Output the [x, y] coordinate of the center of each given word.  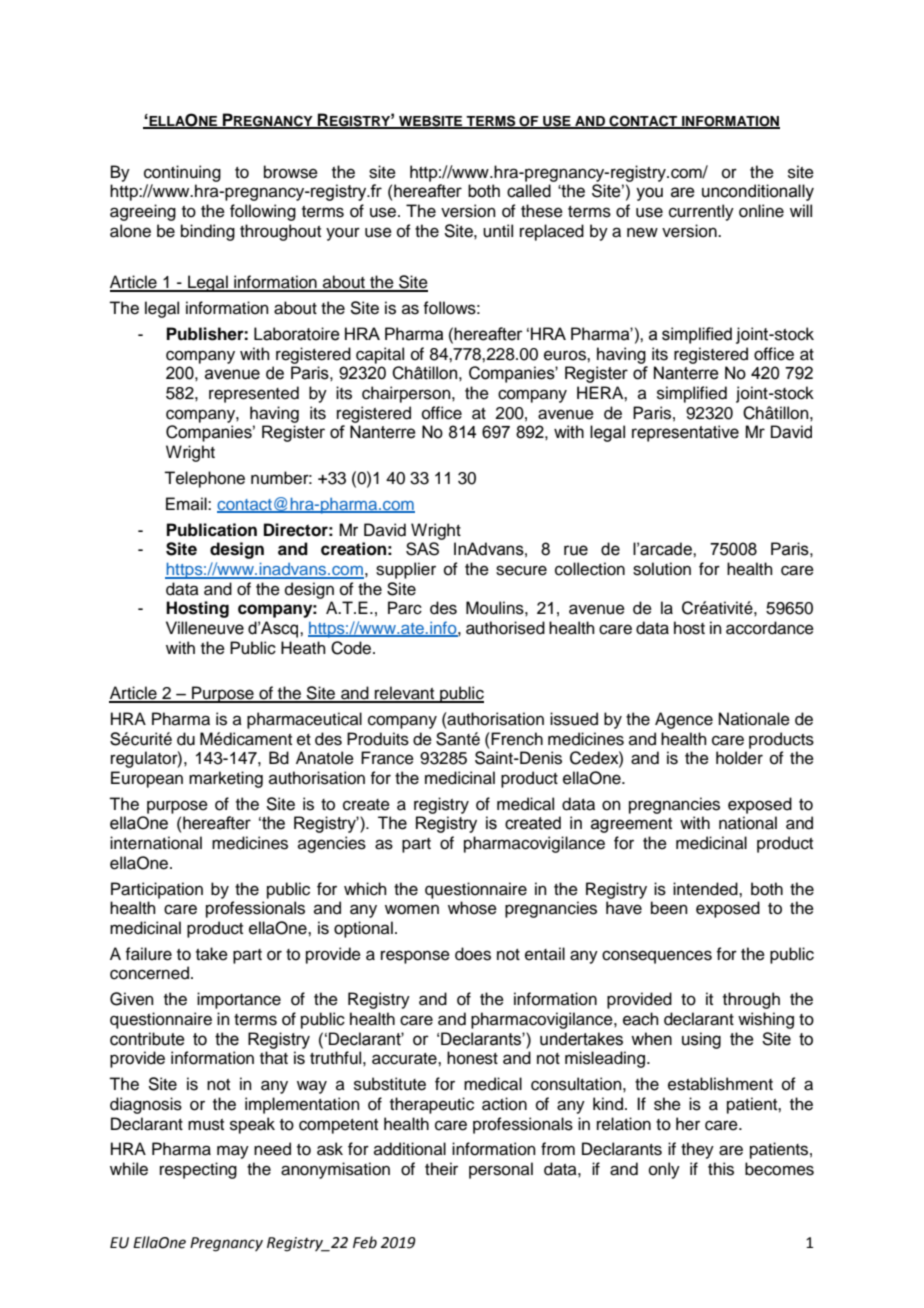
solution [662, 569]
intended [706, 889]
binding [208, 232]
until [498, 231]
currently [701, 212]
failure [148, 954]
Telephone [204, 479]
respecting [198, 1170]
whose [472, 908]
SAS [422, 549]
